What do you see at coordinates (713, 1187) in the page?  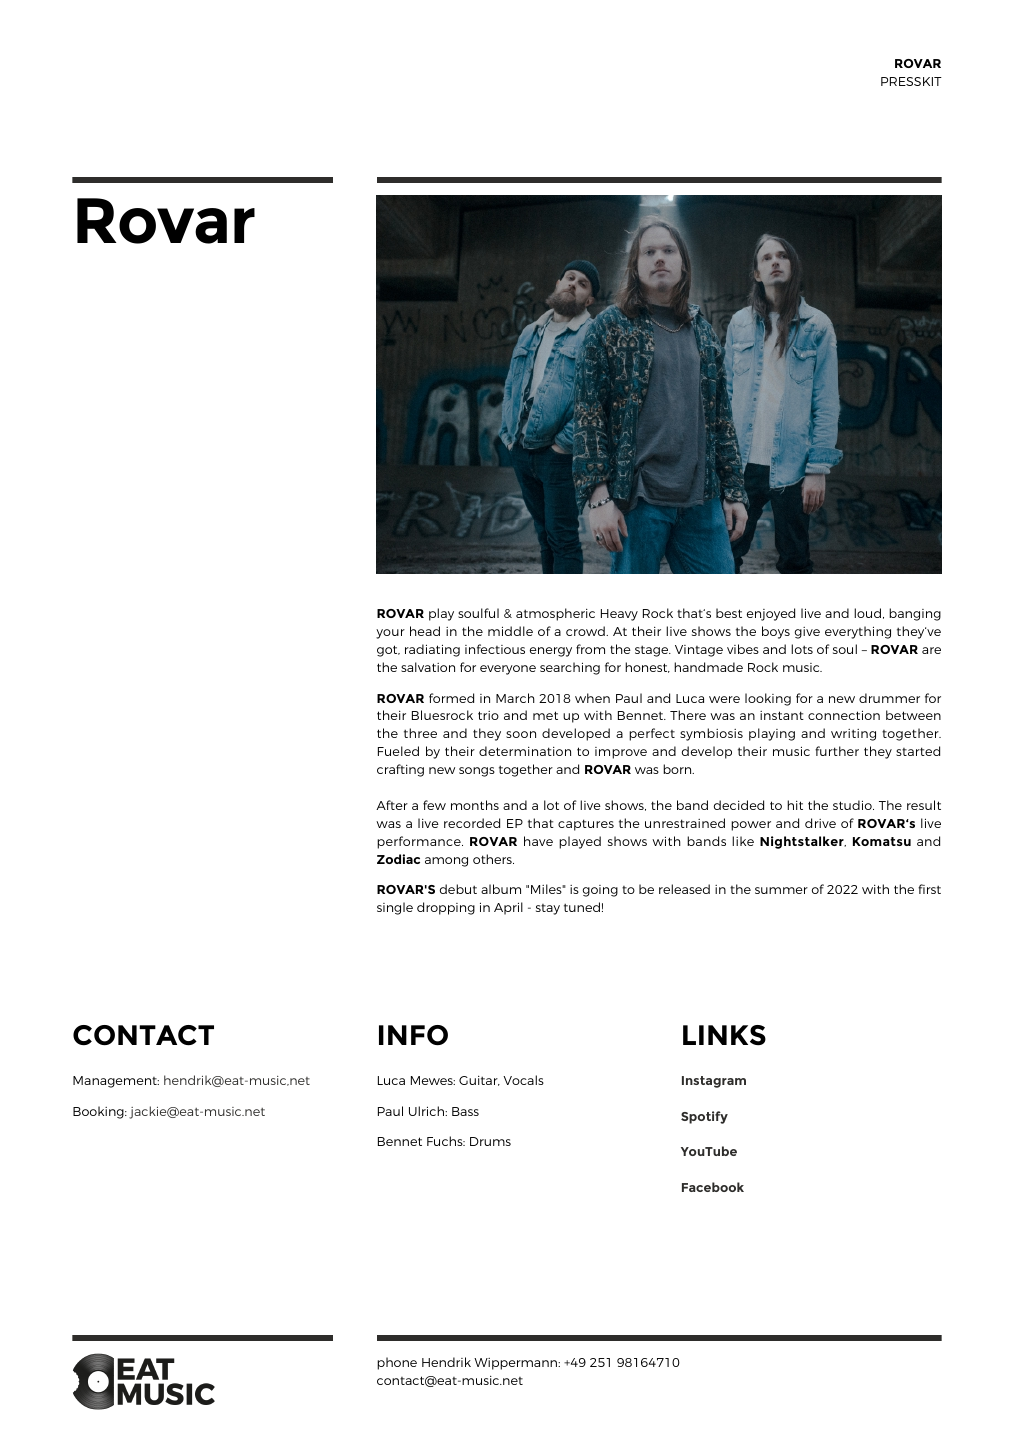 I see `Facebook` at bounding box center [713, 1187].
